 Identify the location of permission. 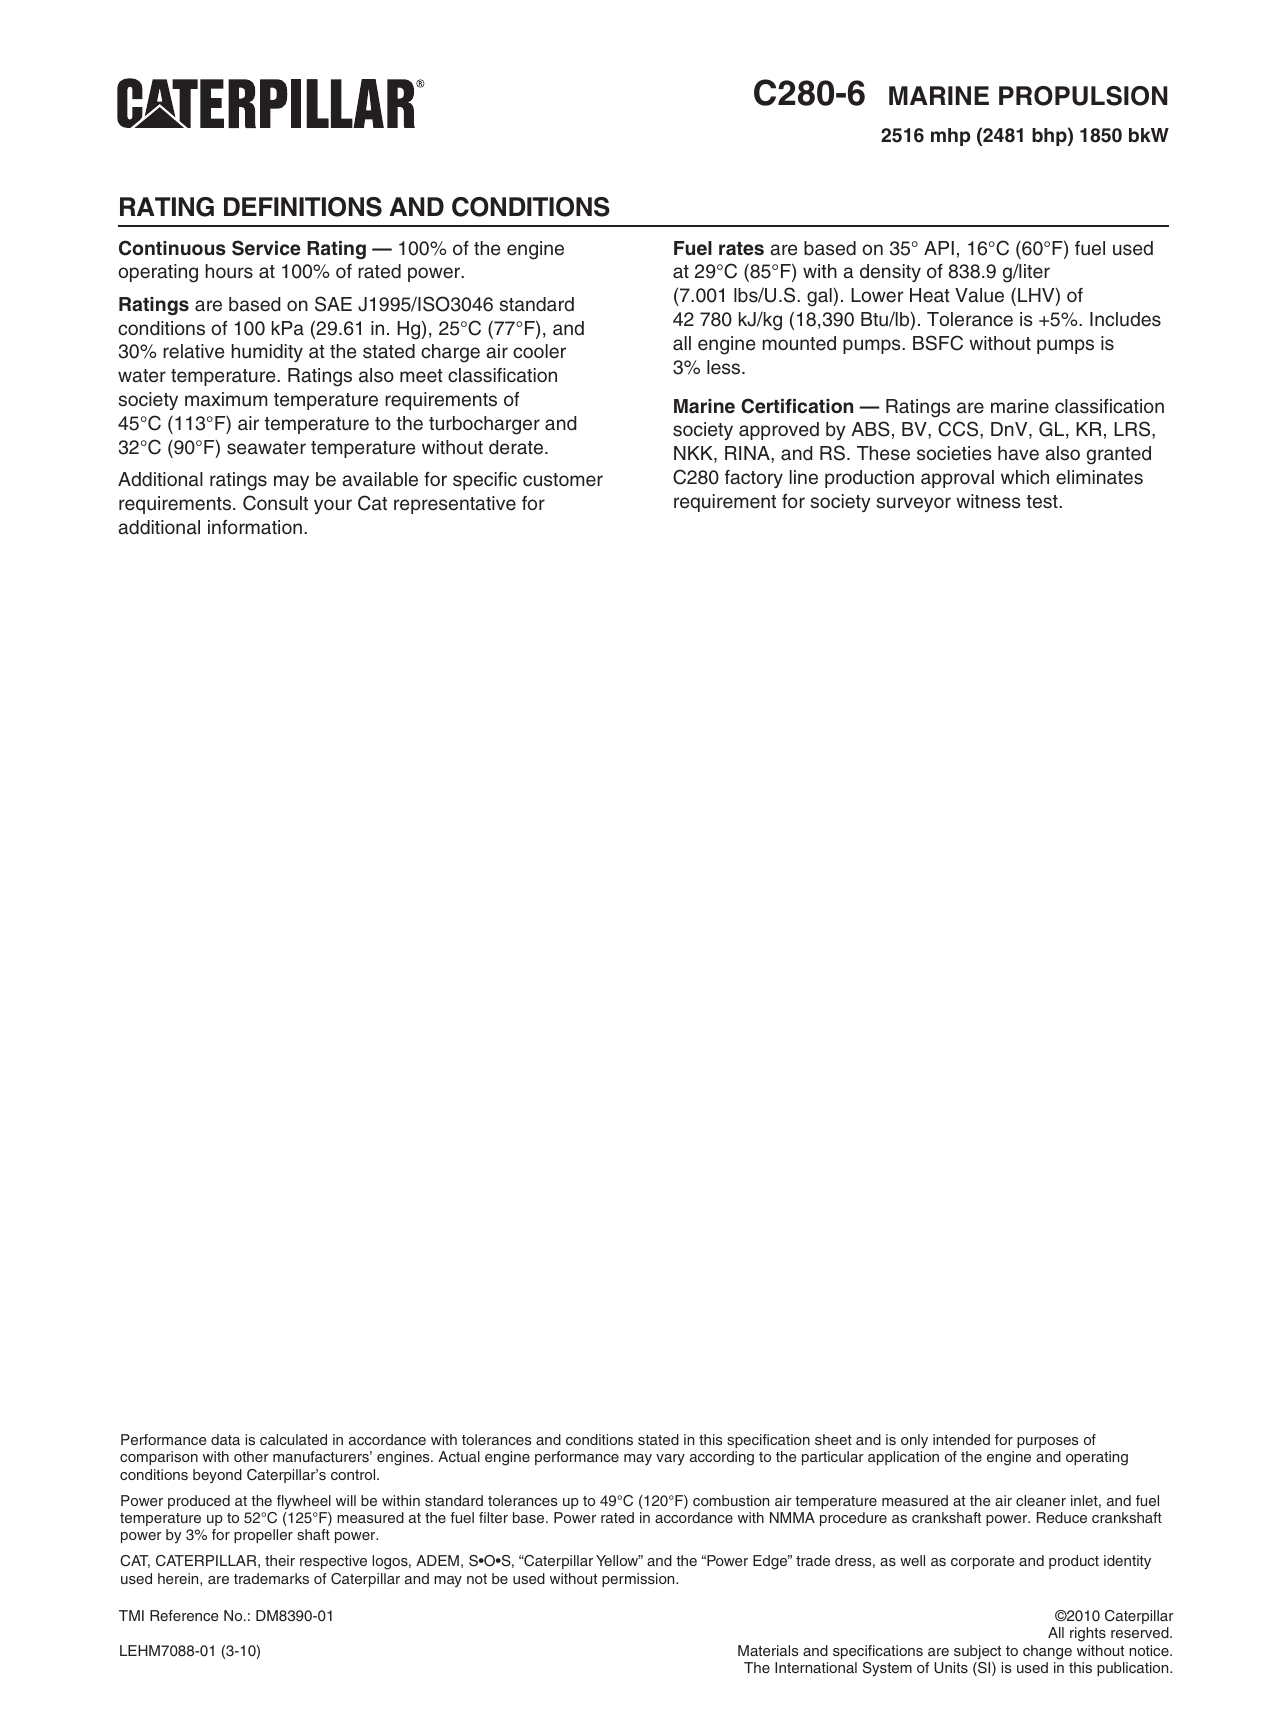
(639, 1580).
